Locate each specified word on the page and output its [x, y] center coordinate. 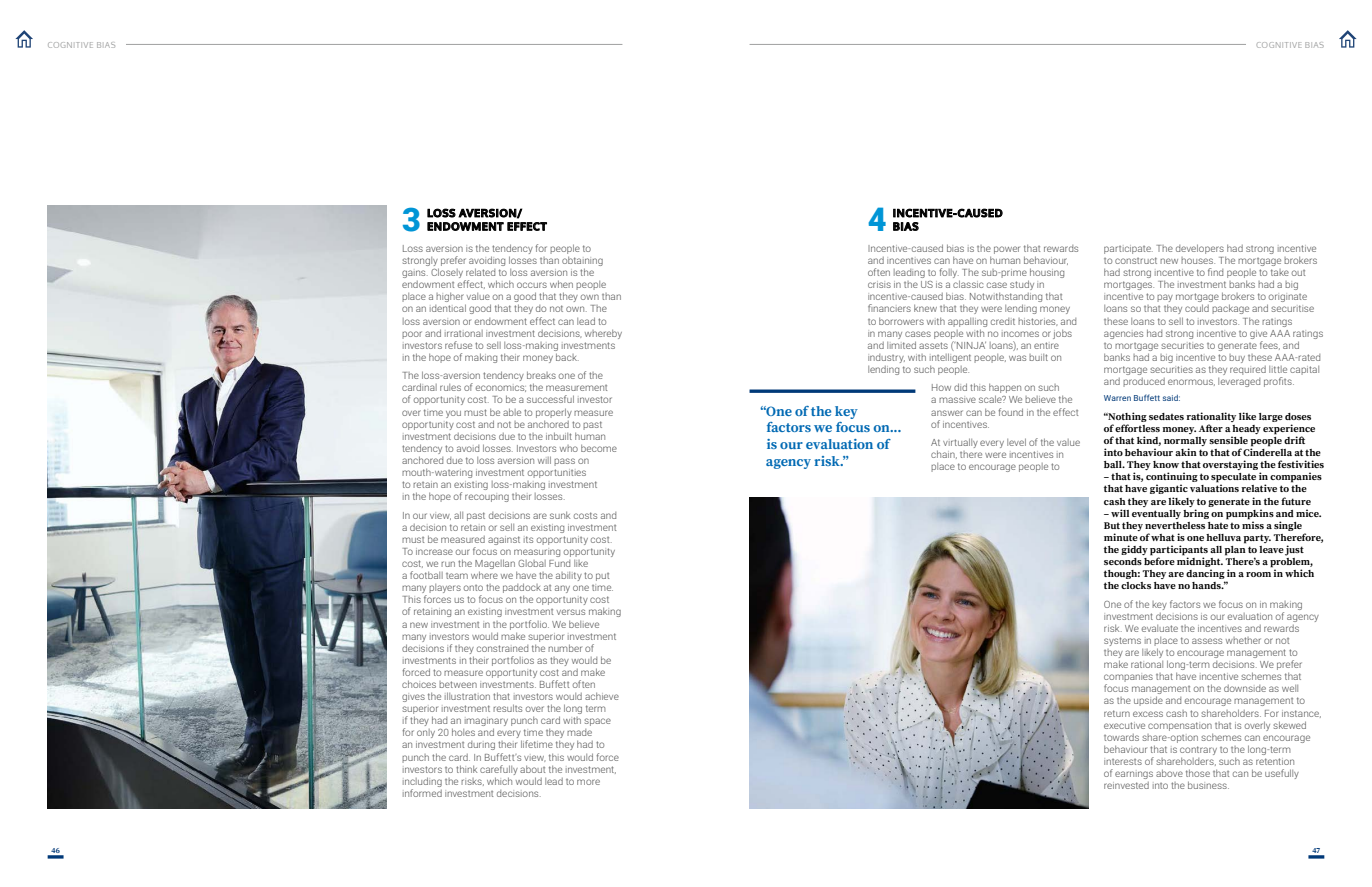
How [941, 387]
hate [1218, 524]
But [1112, 525]
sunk [560, 515]
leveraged [1239, 382]
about [532, 769]
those [1198, 773]
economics [500, 388]
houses [1198, 260]
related [480, 272]
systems [1122, 641]
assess [1207, 641]
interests [1123, 762]
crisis [879, 284]
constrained [502, 648]
